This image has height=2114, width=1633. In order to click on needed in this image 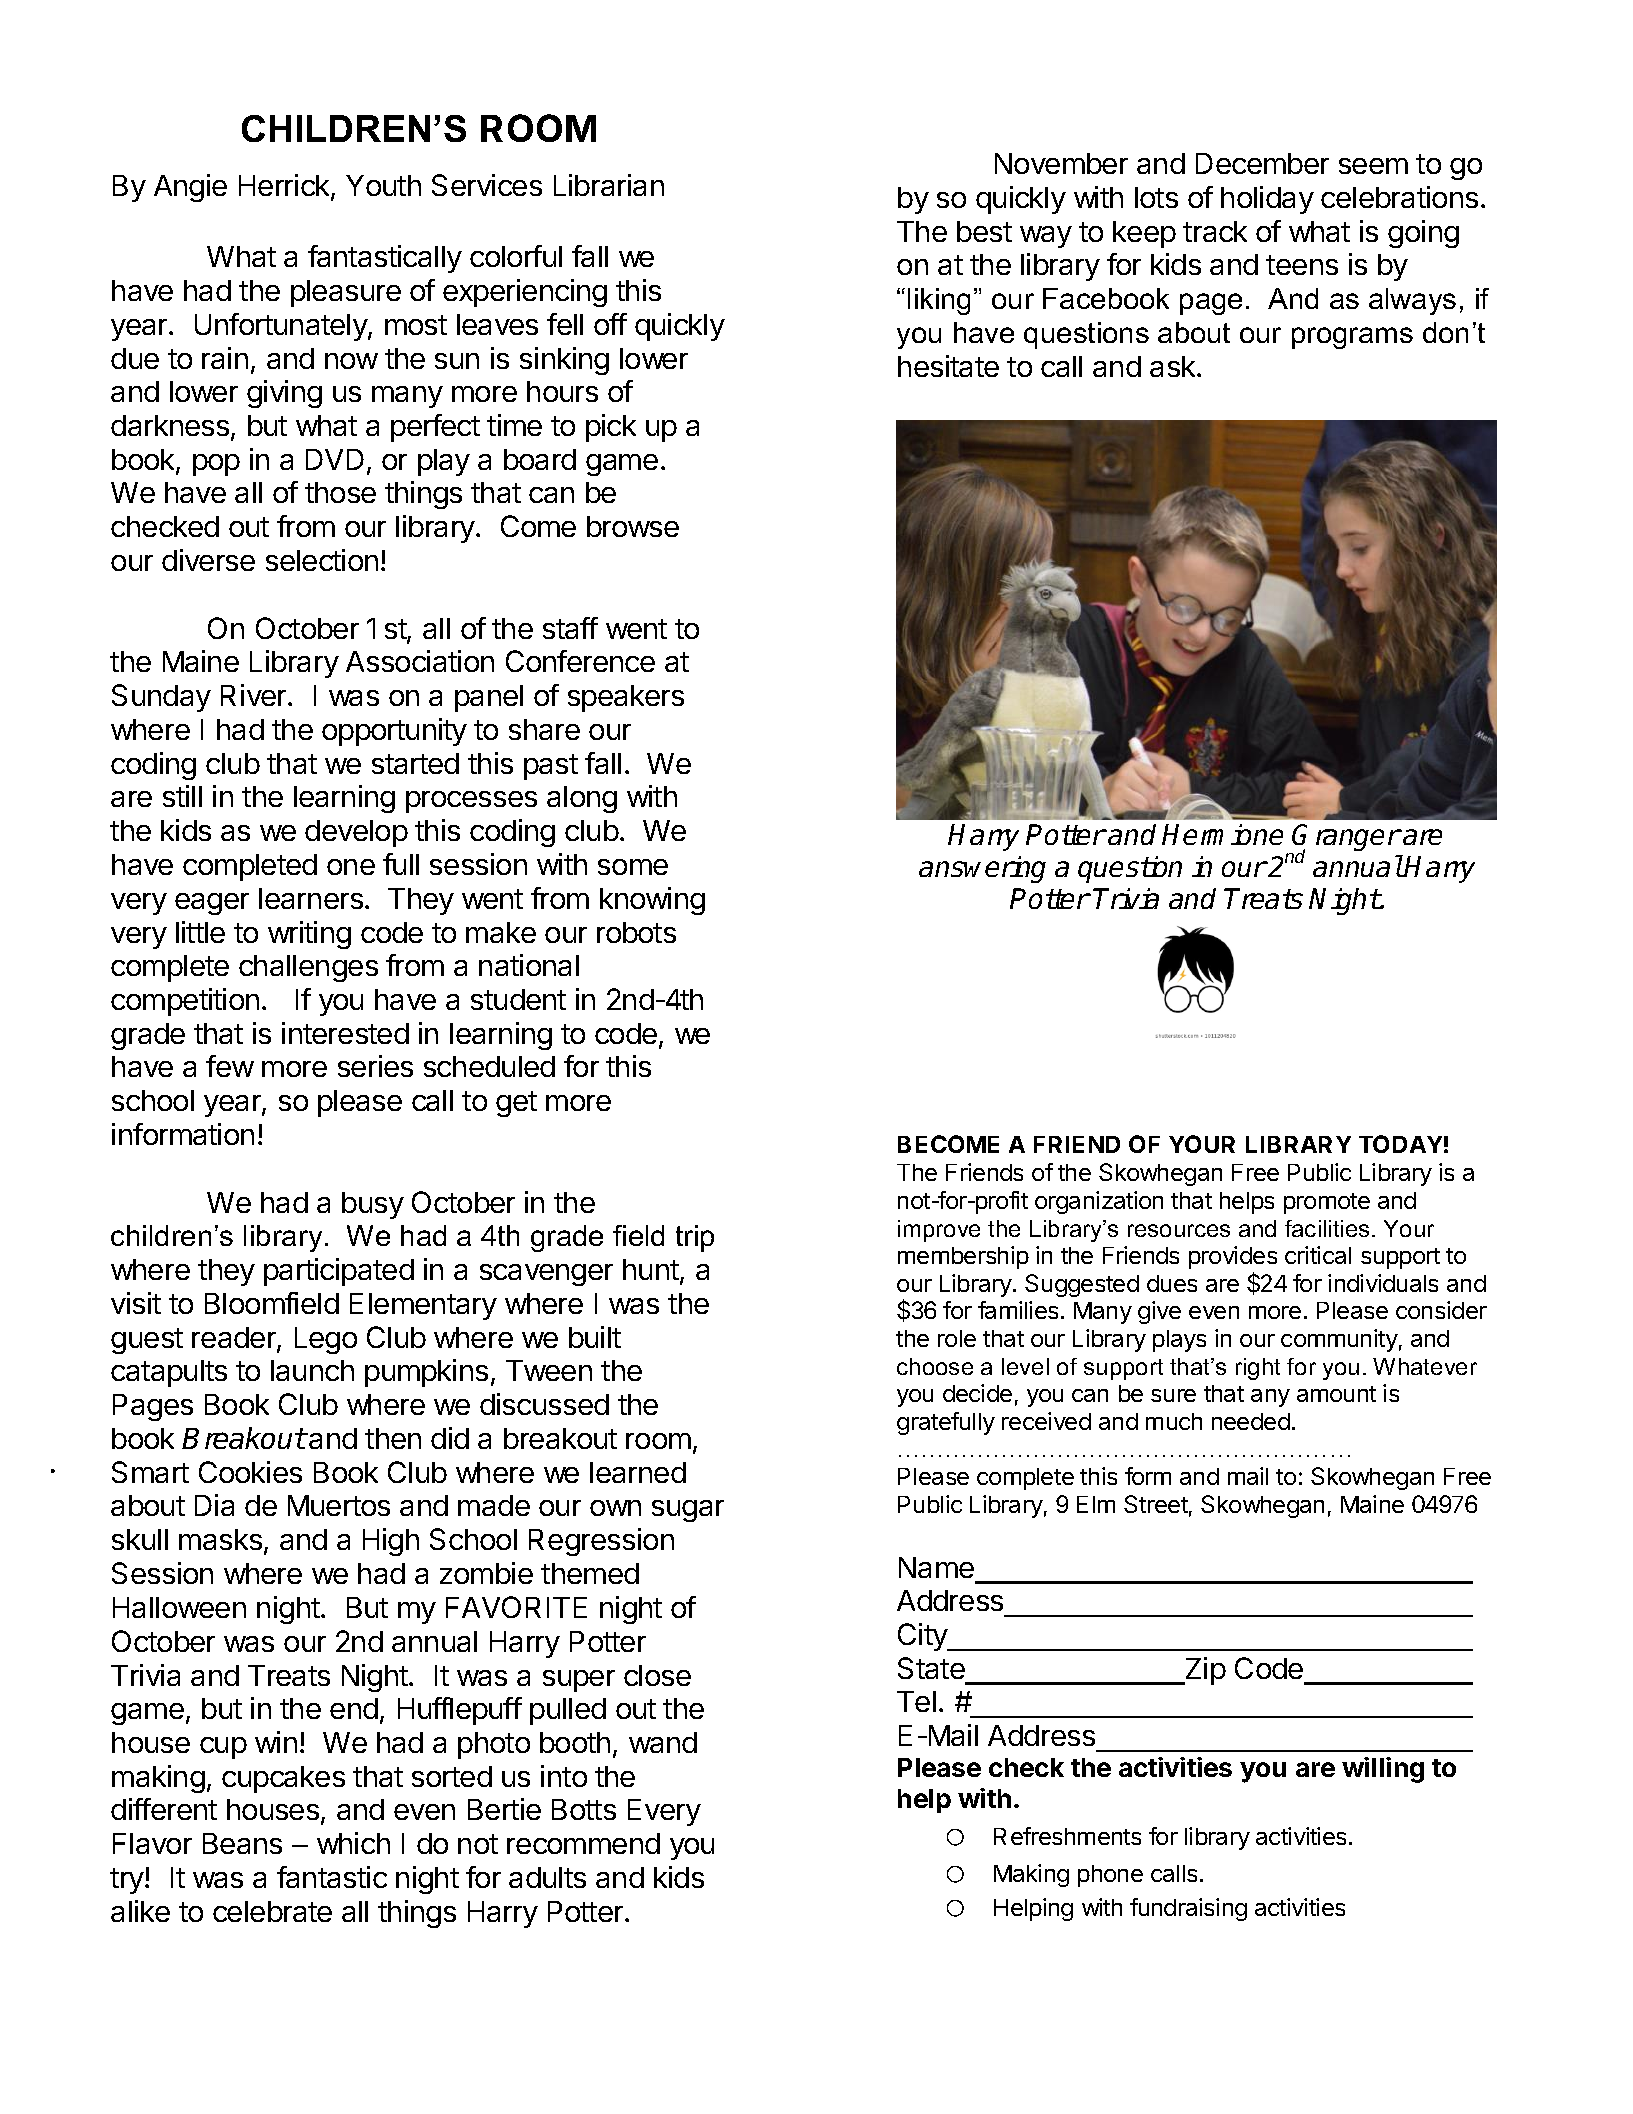, I will do `click(1251, 1421)`.
